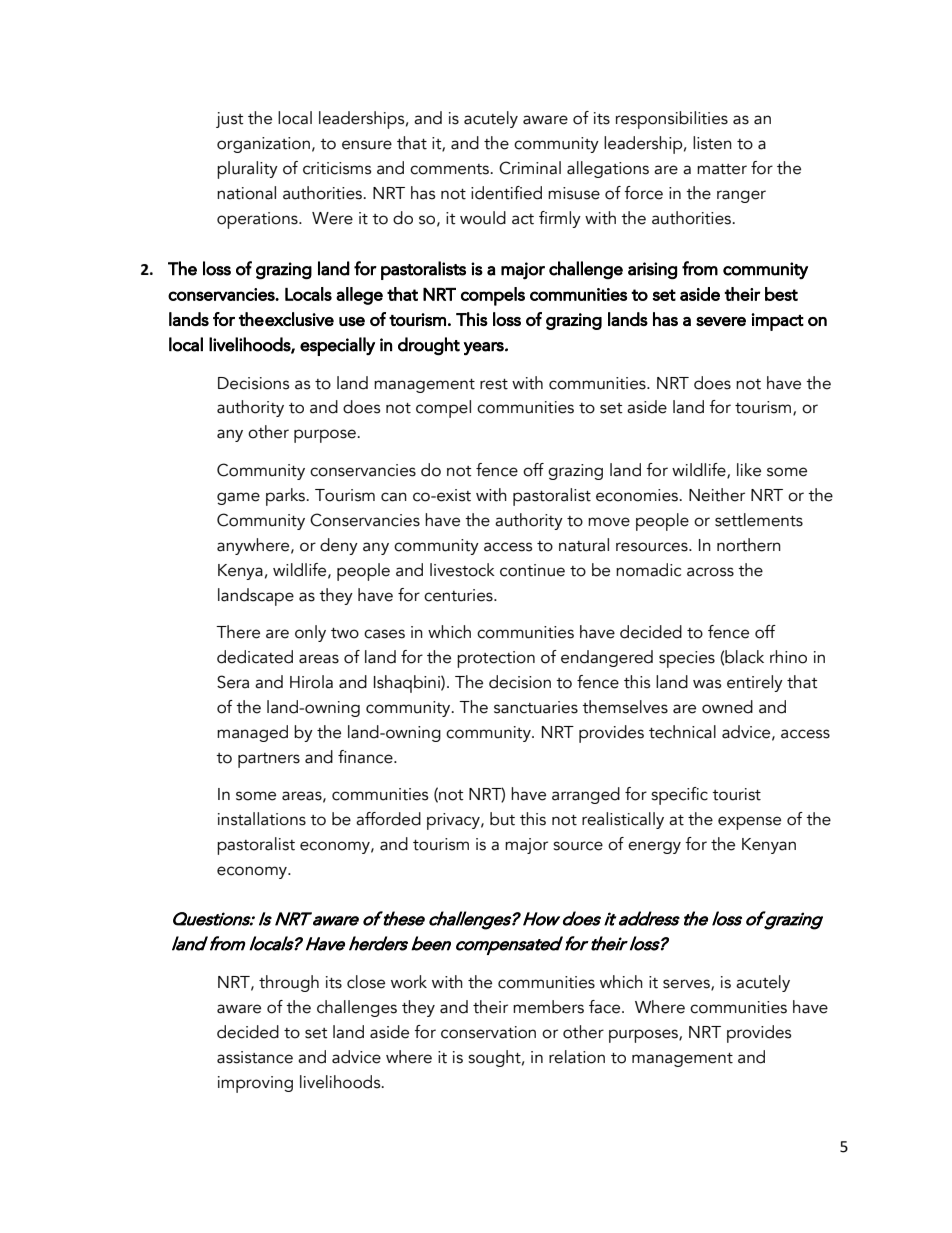  Describe the element at coordinates (287, 497) in the screenshot. I see `parks` at that location.
